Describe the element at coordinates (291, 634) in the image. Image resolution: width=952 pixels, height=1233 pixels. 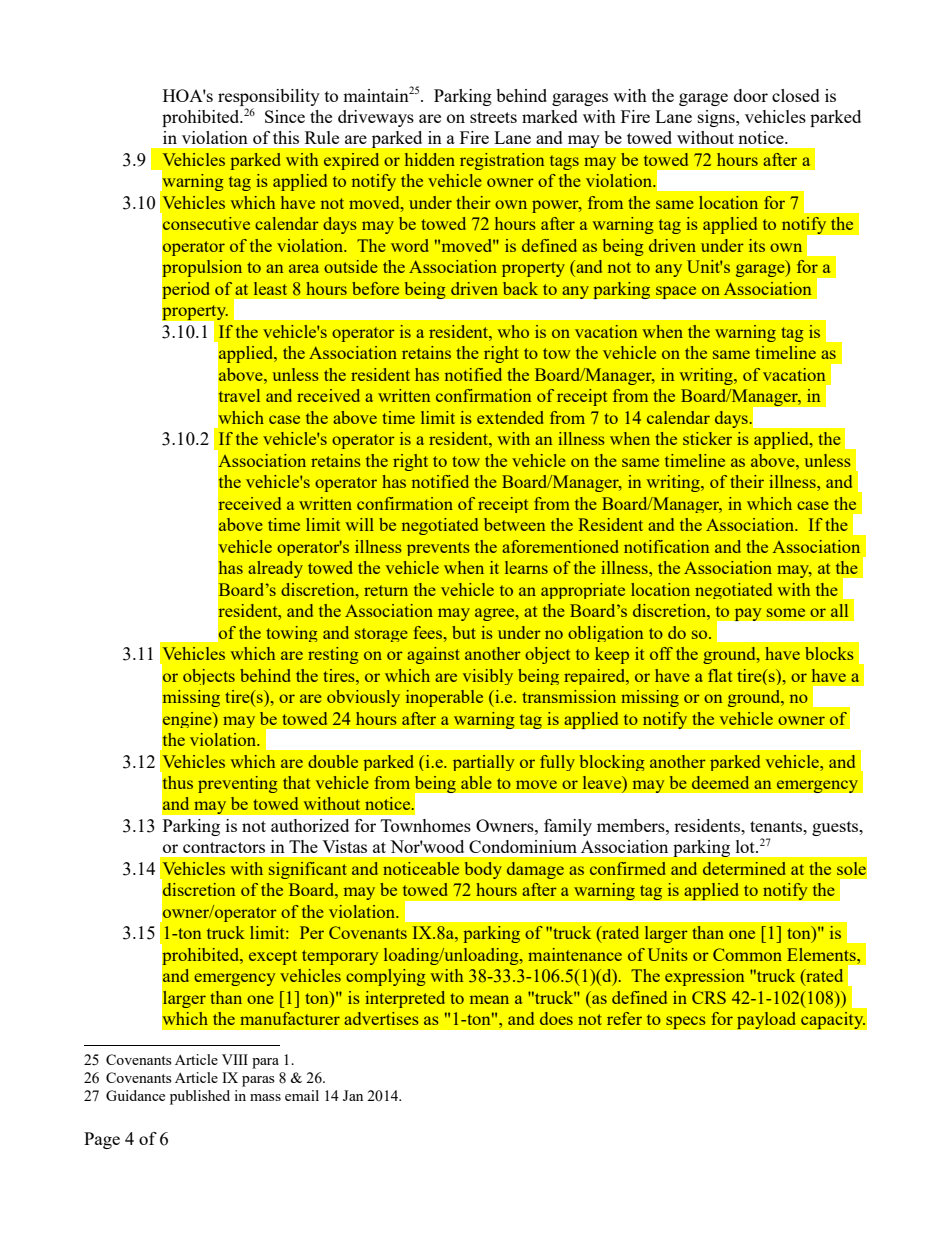
I see `towing` at that location.
